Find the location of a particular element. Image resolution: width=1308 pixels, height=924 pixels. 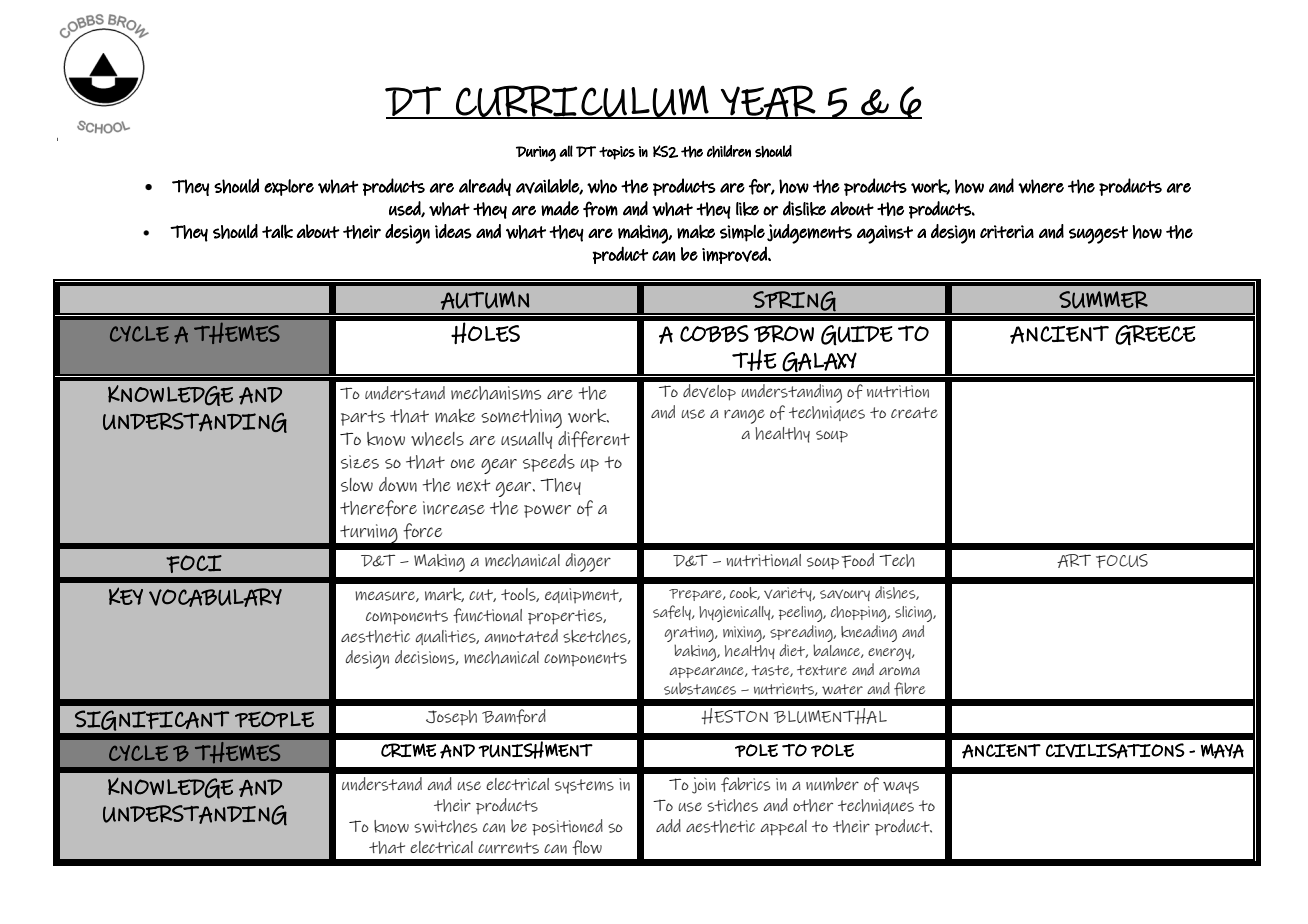

explore is located at coordinates (289, 187).
